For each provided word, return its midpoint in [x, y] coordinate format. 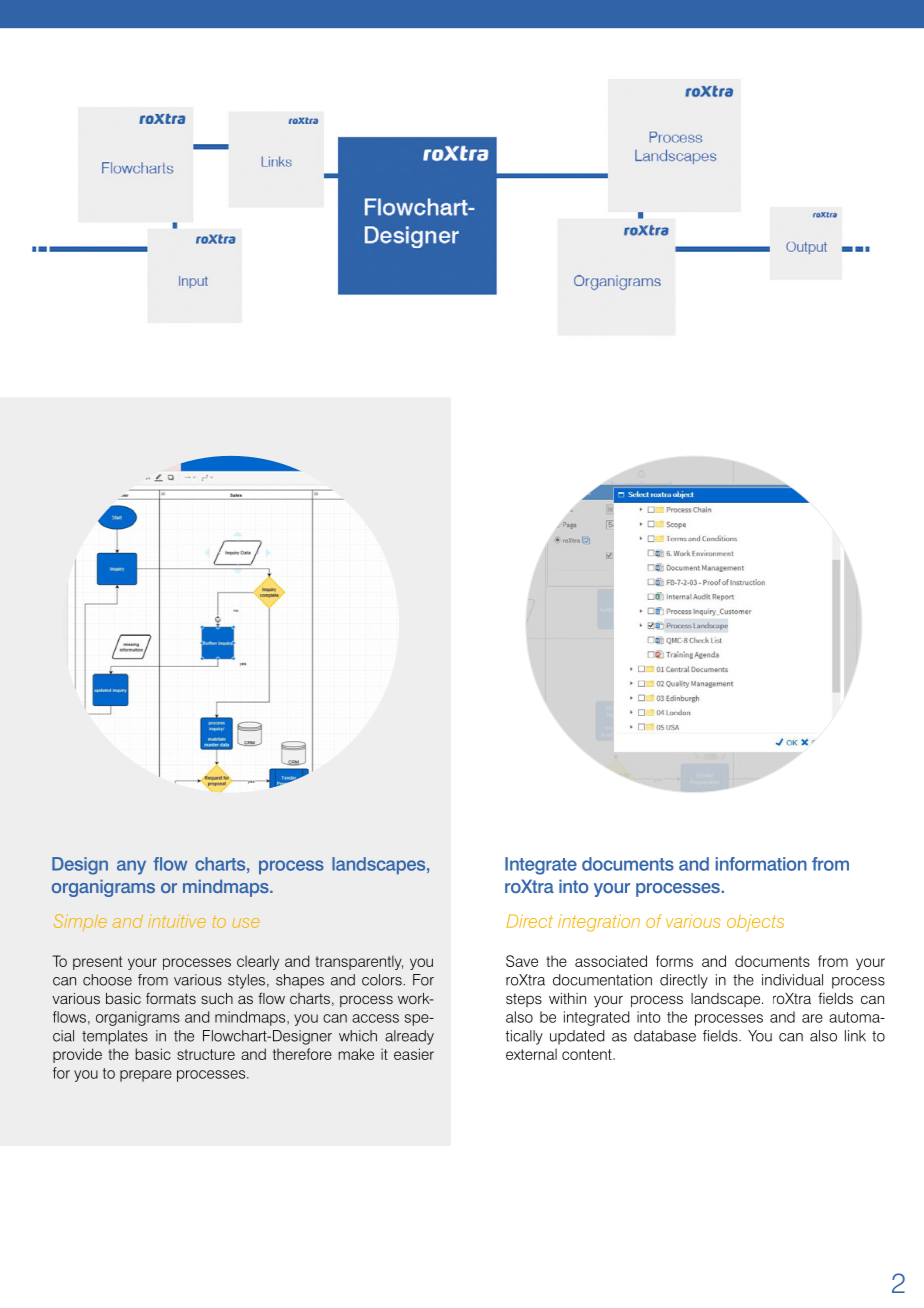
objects [755, 923]
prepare [146, 1076]
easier [414, 1054]
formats [171, 998]
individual [792, 980]
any [131, 867]
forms [674, 961]
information [761, 864]
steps [524, 1000]
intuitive [177, 921]
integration [599, 923]
